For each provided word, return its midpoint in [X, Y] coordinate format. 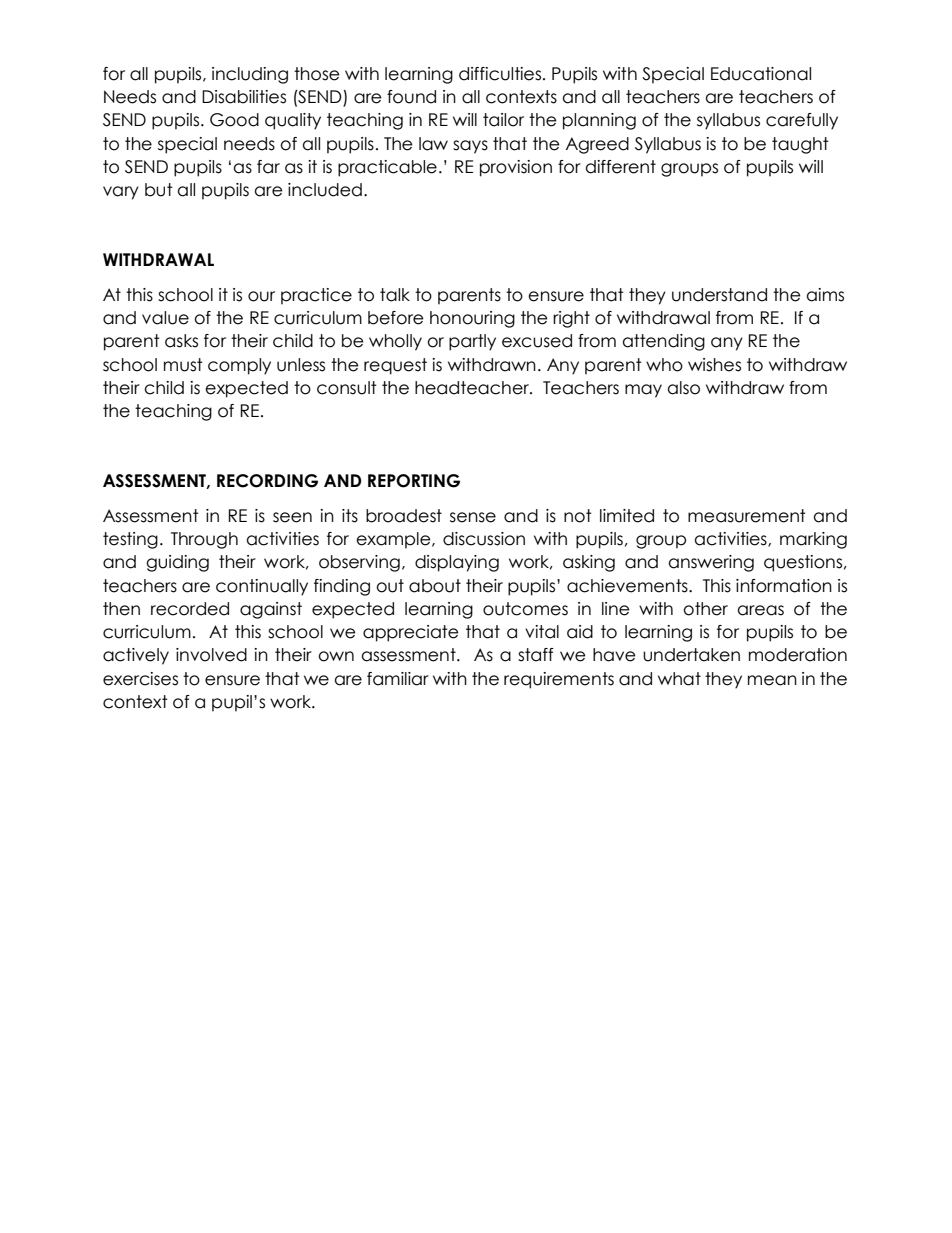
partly [472, 342]
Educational [761, 74]
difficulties [501, 74]
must [183, 365]
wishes [714, 365]
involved [211, 655]
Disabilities [244, 97]
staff [536, 655]
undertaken [691, 655]
